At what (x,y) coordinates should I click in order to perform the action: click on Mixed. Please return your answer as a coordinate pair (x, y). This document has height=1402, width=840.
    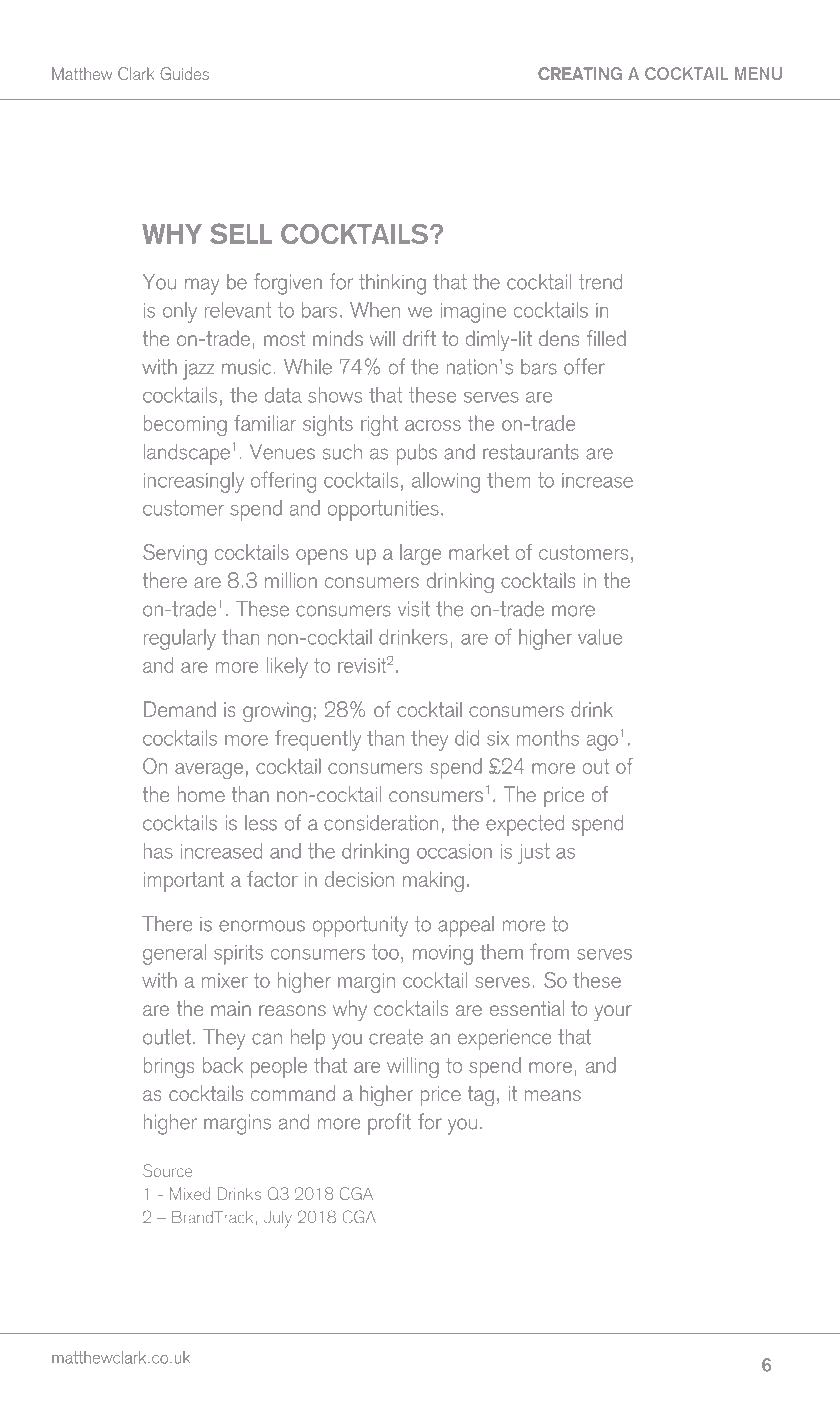
    Looking at the image, I should click on (190, 1193).
